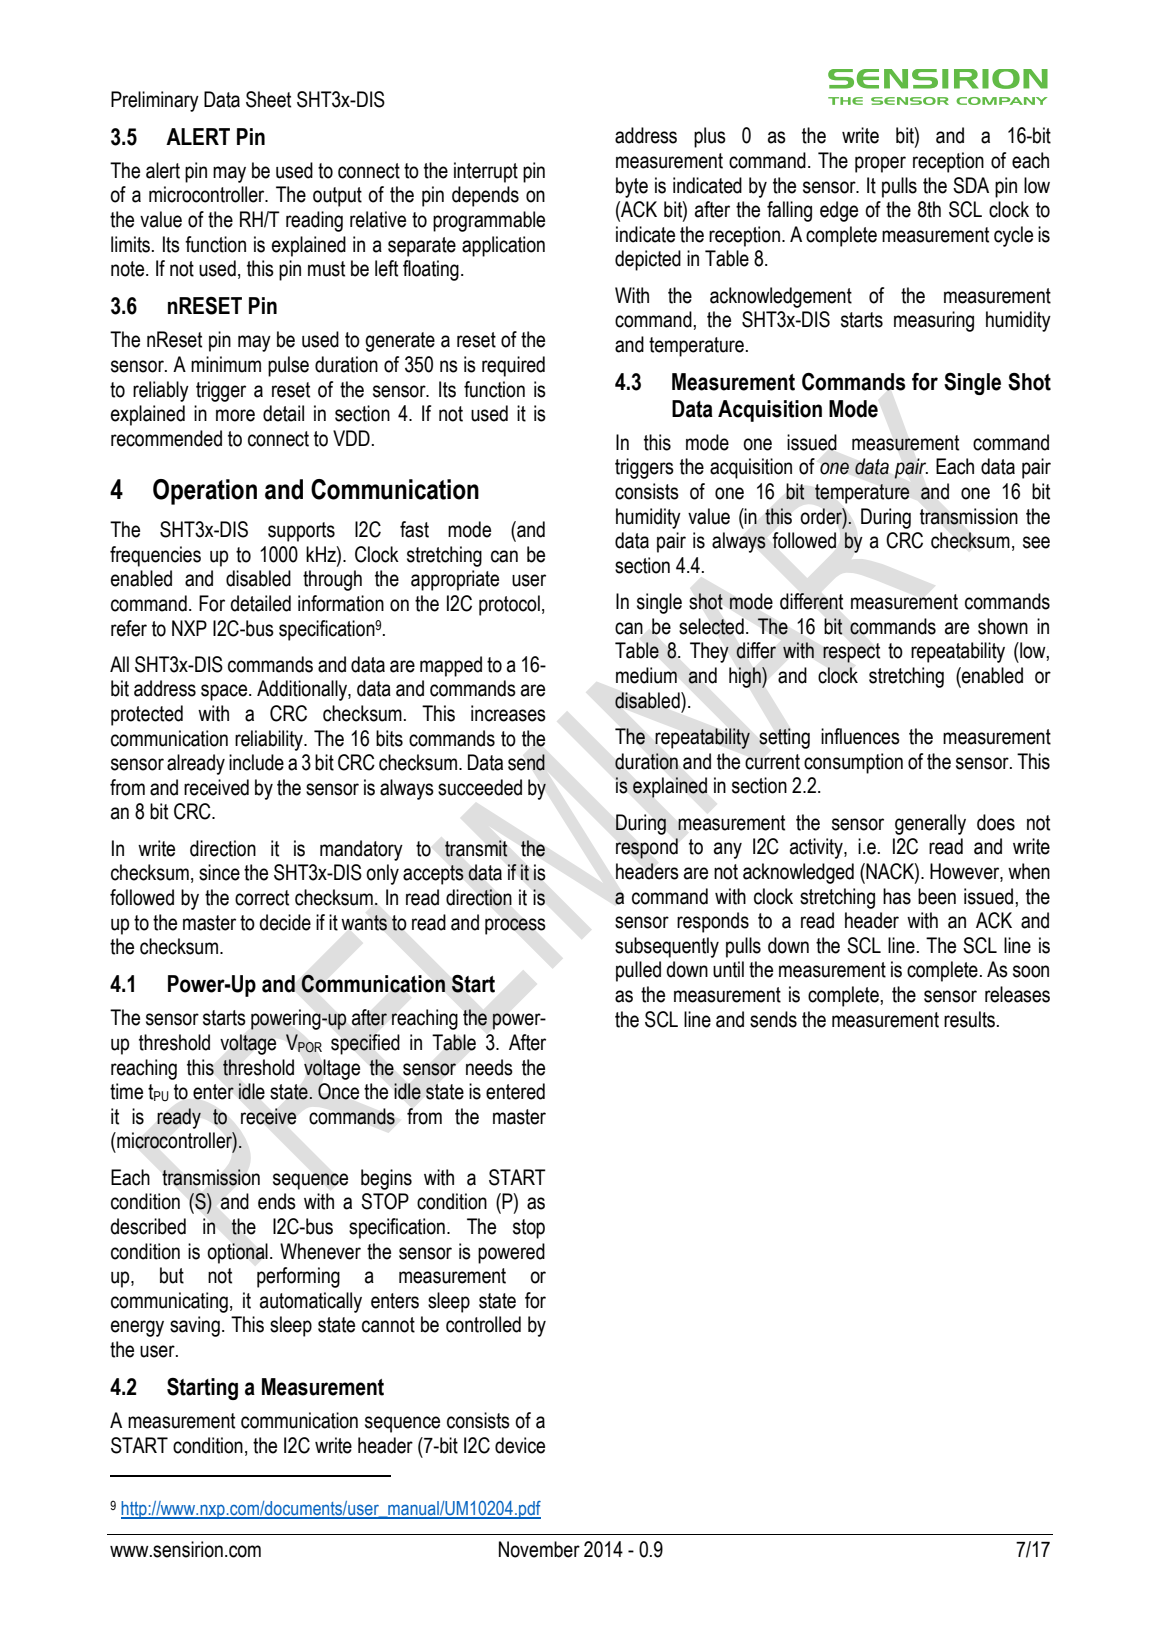 The image size is (1161, 1642). Describe the element at coordinates (539, 1549) in the screenshot. I see `November` at that location.
